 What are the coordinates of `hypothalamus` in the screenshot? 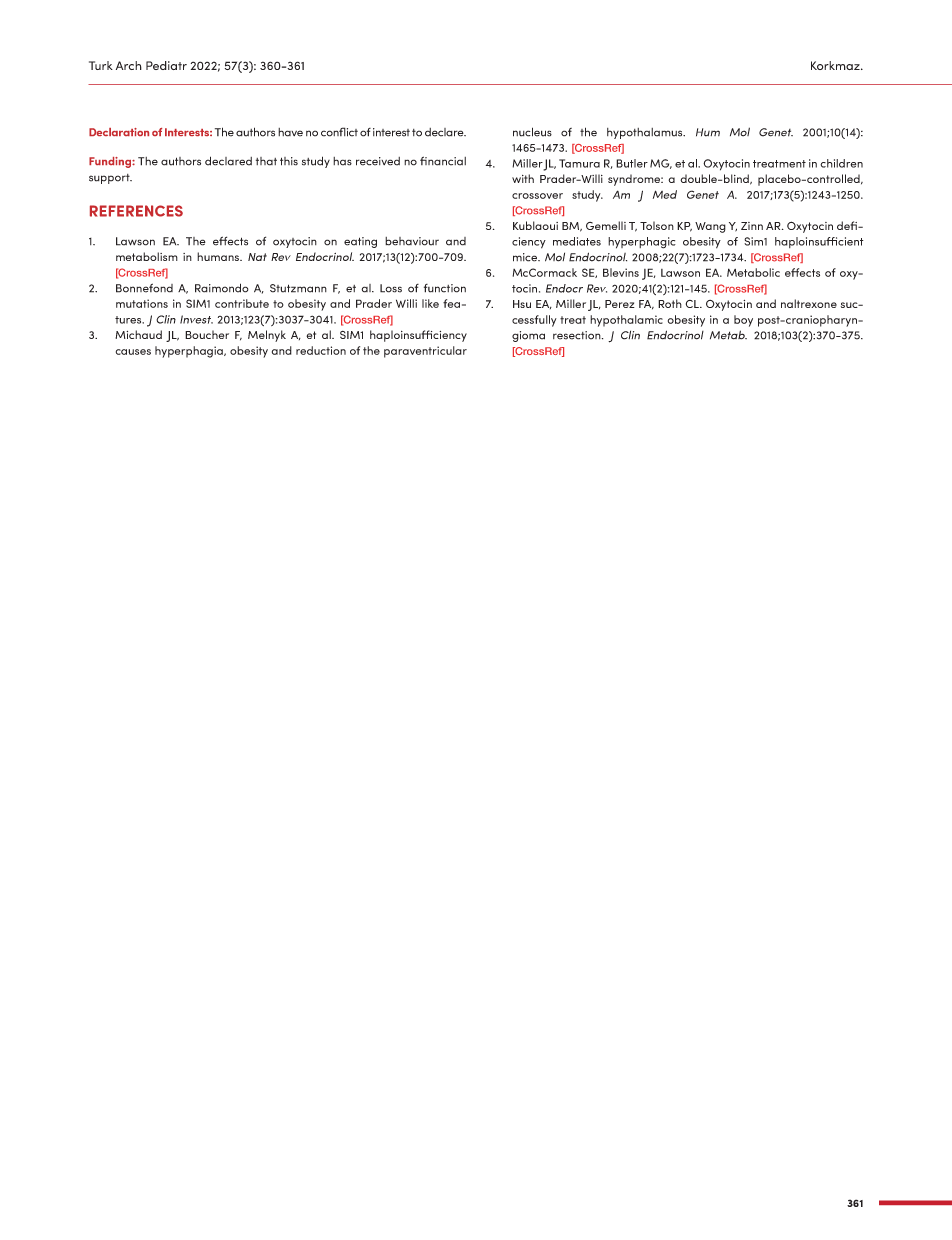 It's located at (646, 133).
